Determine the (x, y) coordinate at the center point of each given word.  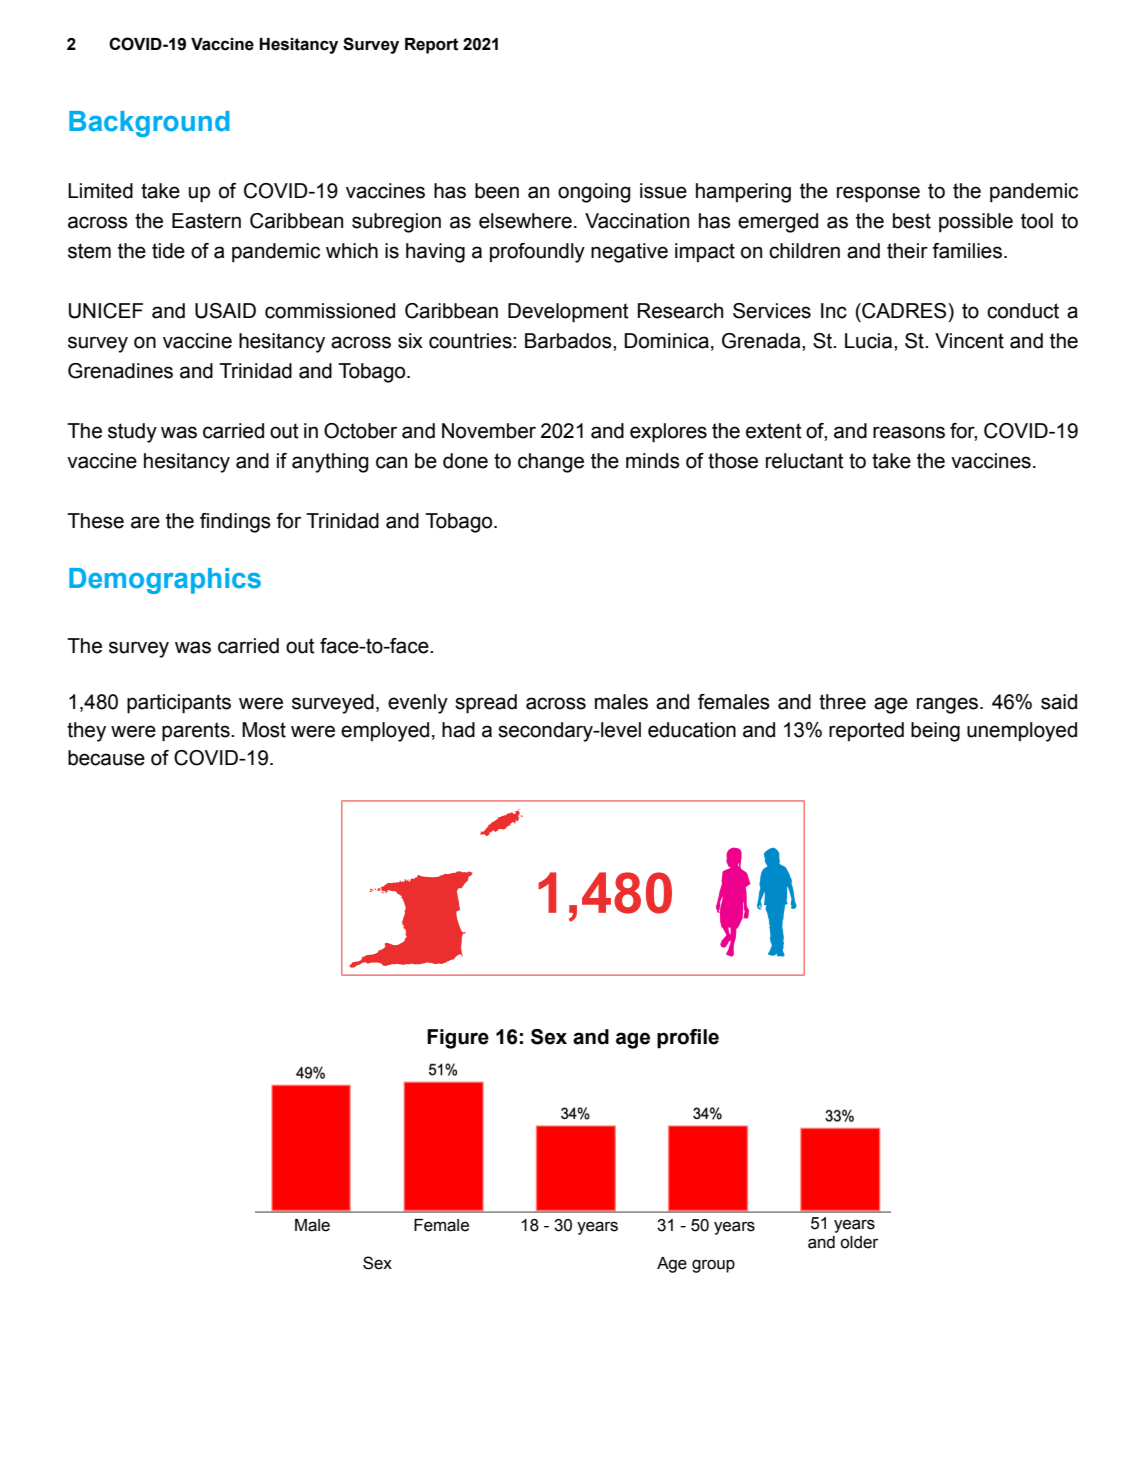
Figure (458, 1039)
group (713, 1266)
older (859, 1242)
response (878, 194)
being (935, 732)
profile (688, 1039)
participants (179, 704)
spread (486, 704)
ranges (949, 705)
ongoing (594, 193)
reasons (909, 432)
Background (149, 124)
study (132, 433)
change (551, 463)
